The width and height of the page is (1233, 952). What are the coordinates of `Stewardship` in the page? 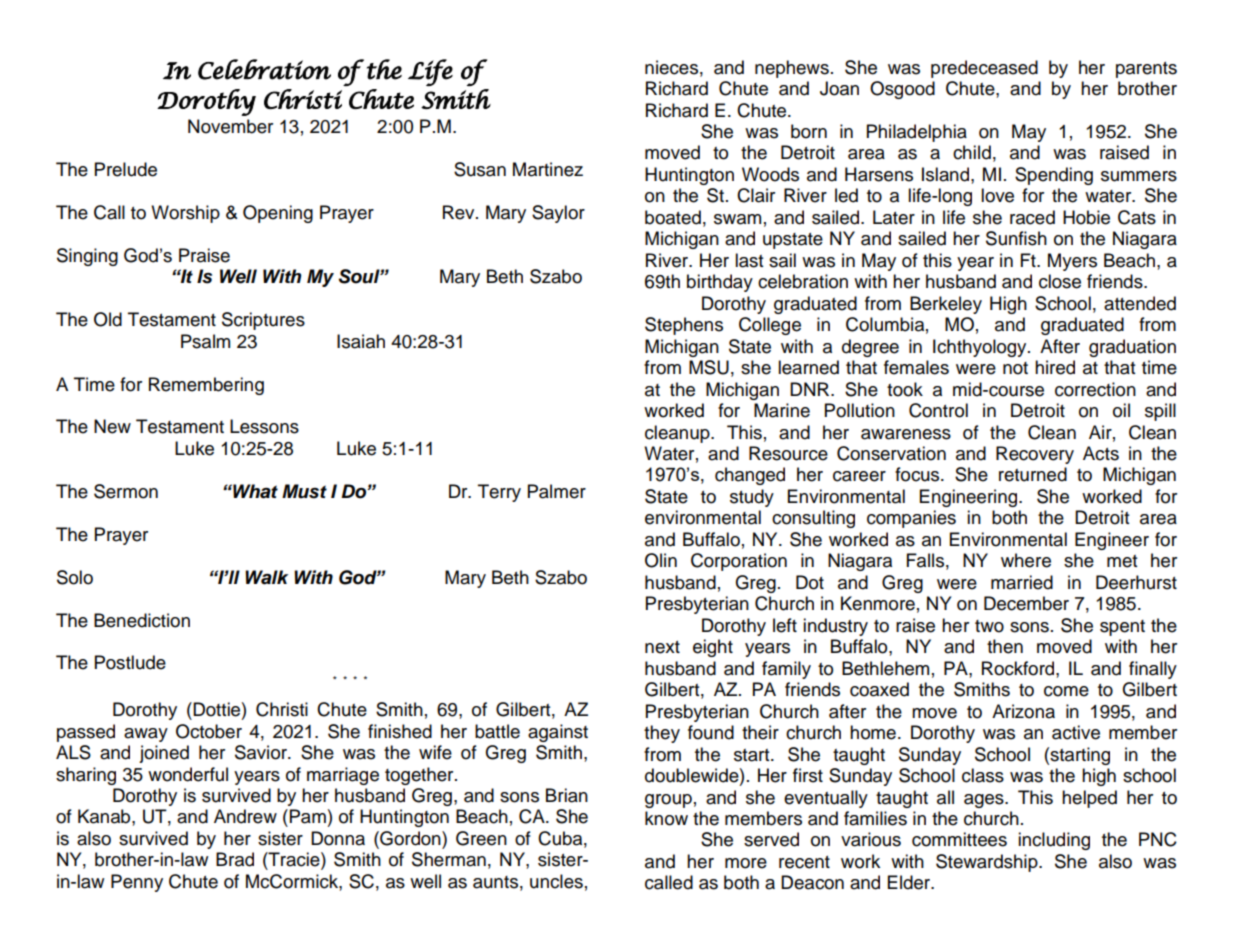 It's located at (988, 863).
